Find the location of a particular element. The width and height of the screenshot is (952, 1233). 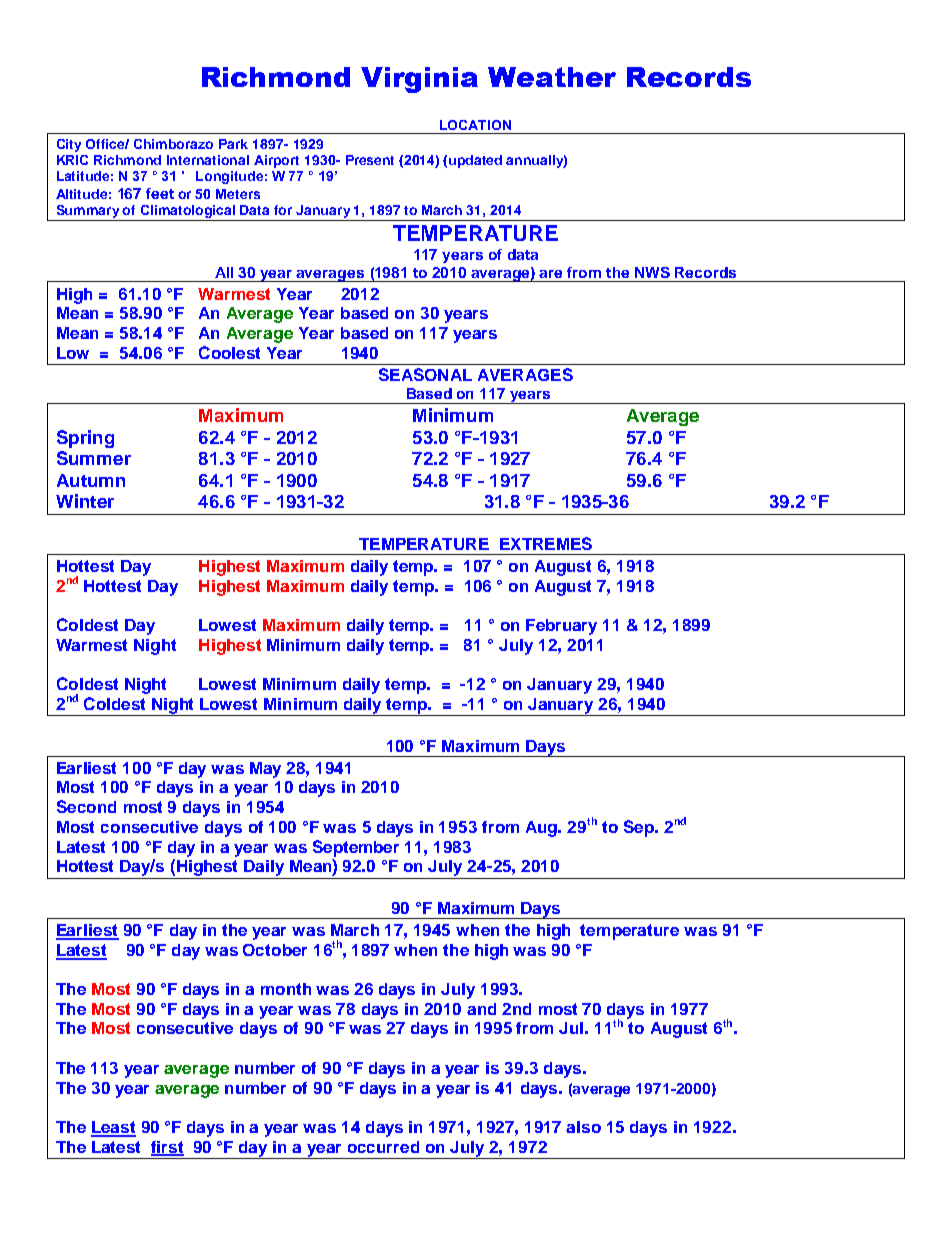

Weather is located at coordinates (552, 77).
